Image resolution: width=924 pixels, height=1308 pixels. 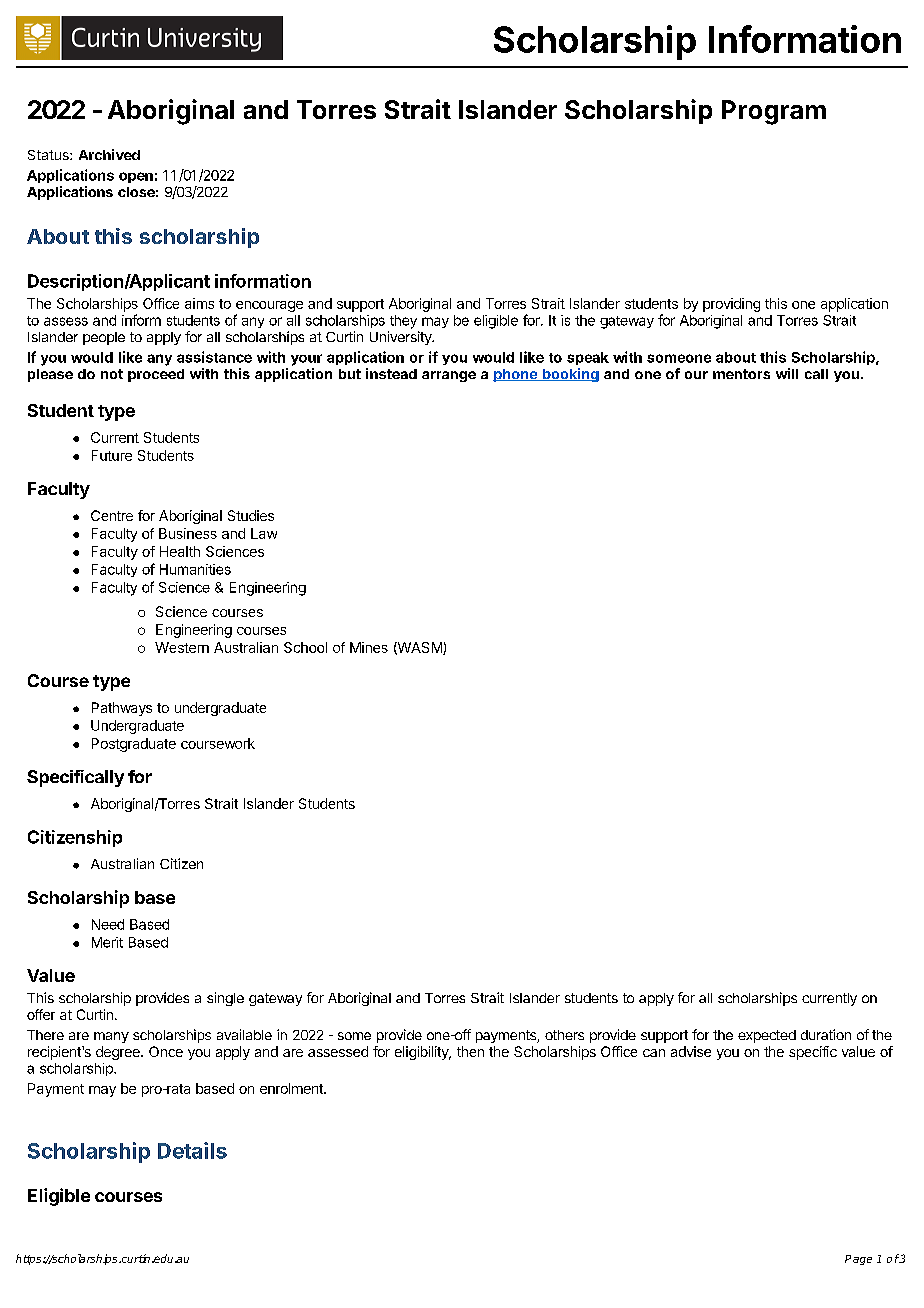 What do you see at coordinates (369, 647) in the page?
I see `Mines` at bounding box center [369, 647].
